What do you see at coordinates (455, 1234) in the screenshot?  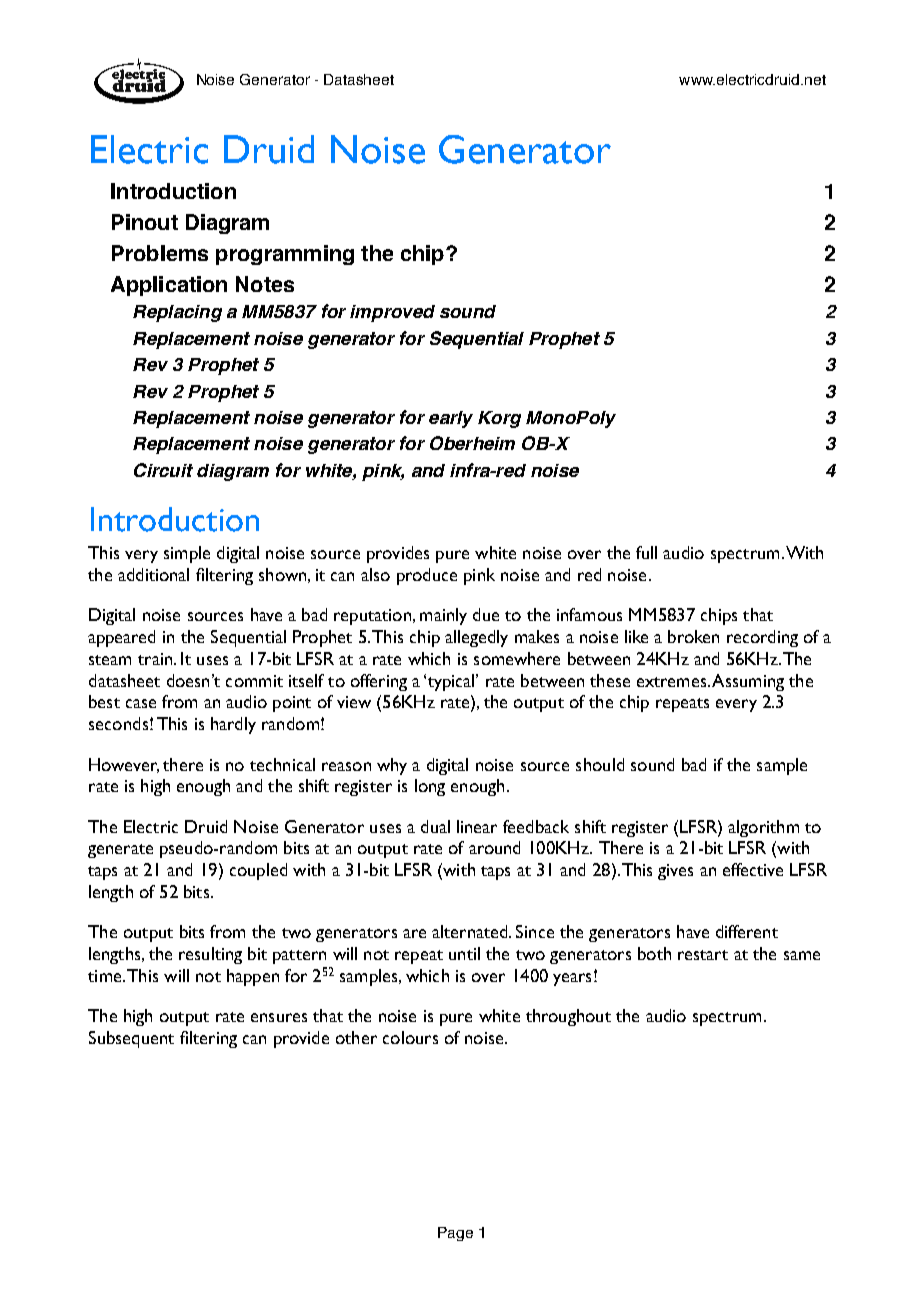 I see `Page` at bounding box center [455, 1234].
